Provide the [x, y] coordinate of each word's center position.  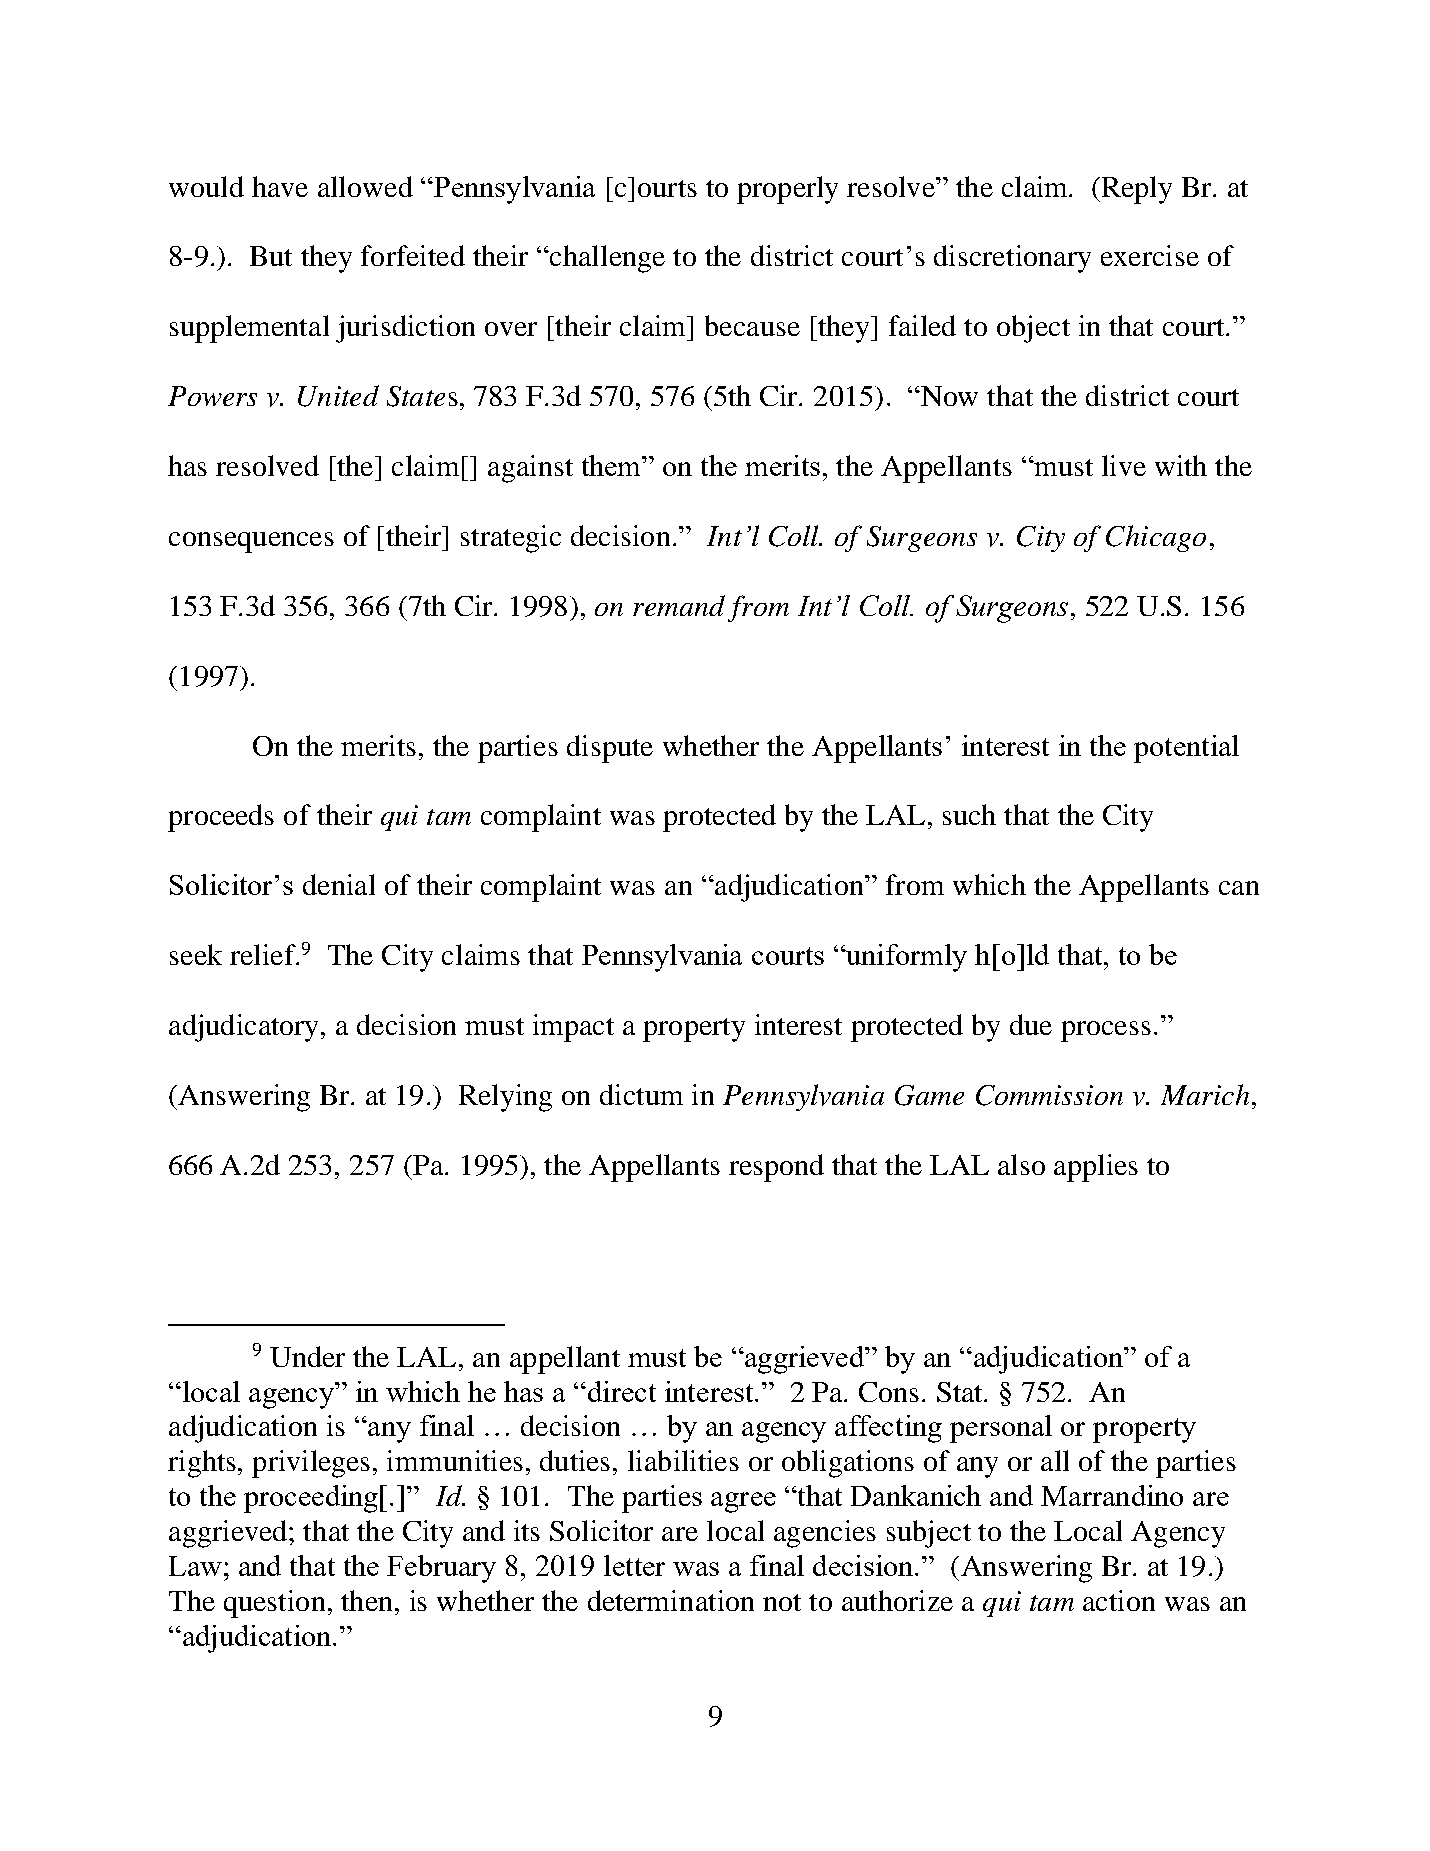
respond [776, 1168]
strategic [511, 539]
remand [679, 605]
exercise [1150, 255]
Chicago [1156, 538]
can [1239, 888]
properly [787, 190]
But [271, 256]
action [1119, 1600]
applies [1096, 1168]
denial [339, 884]
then [366, 1600]
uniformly [905, 958]
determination [671, 1600]
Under [307, 1356]
